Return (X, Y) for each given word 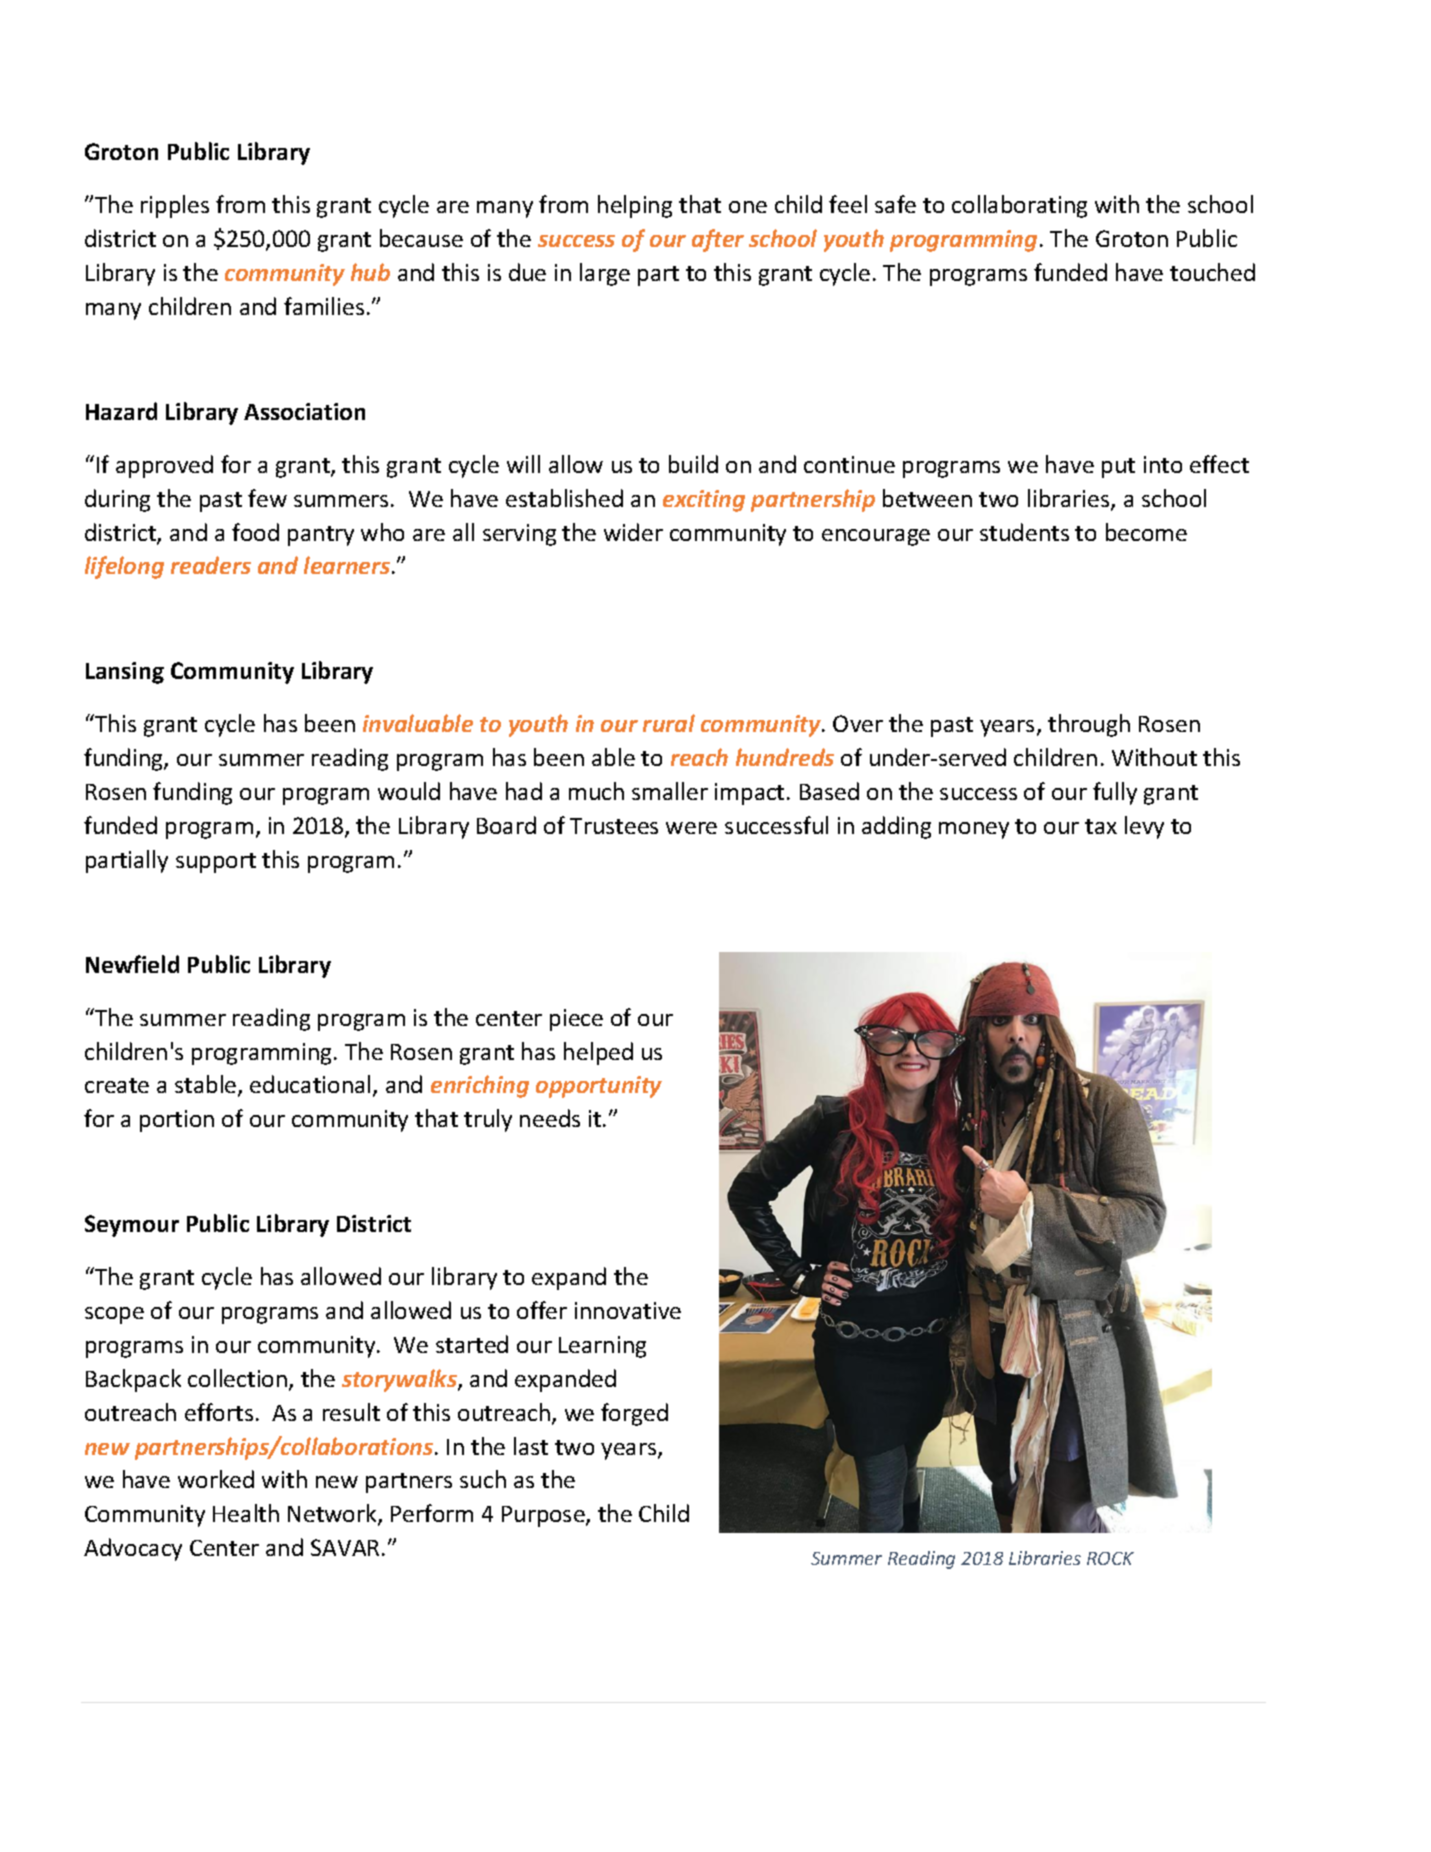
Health (246, 1513)
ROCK (1110, 1558)
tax (1101, 826)
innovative (628, 1310)
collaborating (1019, 206)
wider (633, 532)
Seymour (132, 1226)
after (718, 240)
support (216, 863)
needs (550, 1118)
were (691, 828)
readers (211, 565)
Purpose (544, 1516)
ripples (175, 206)
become (1146, 532)
